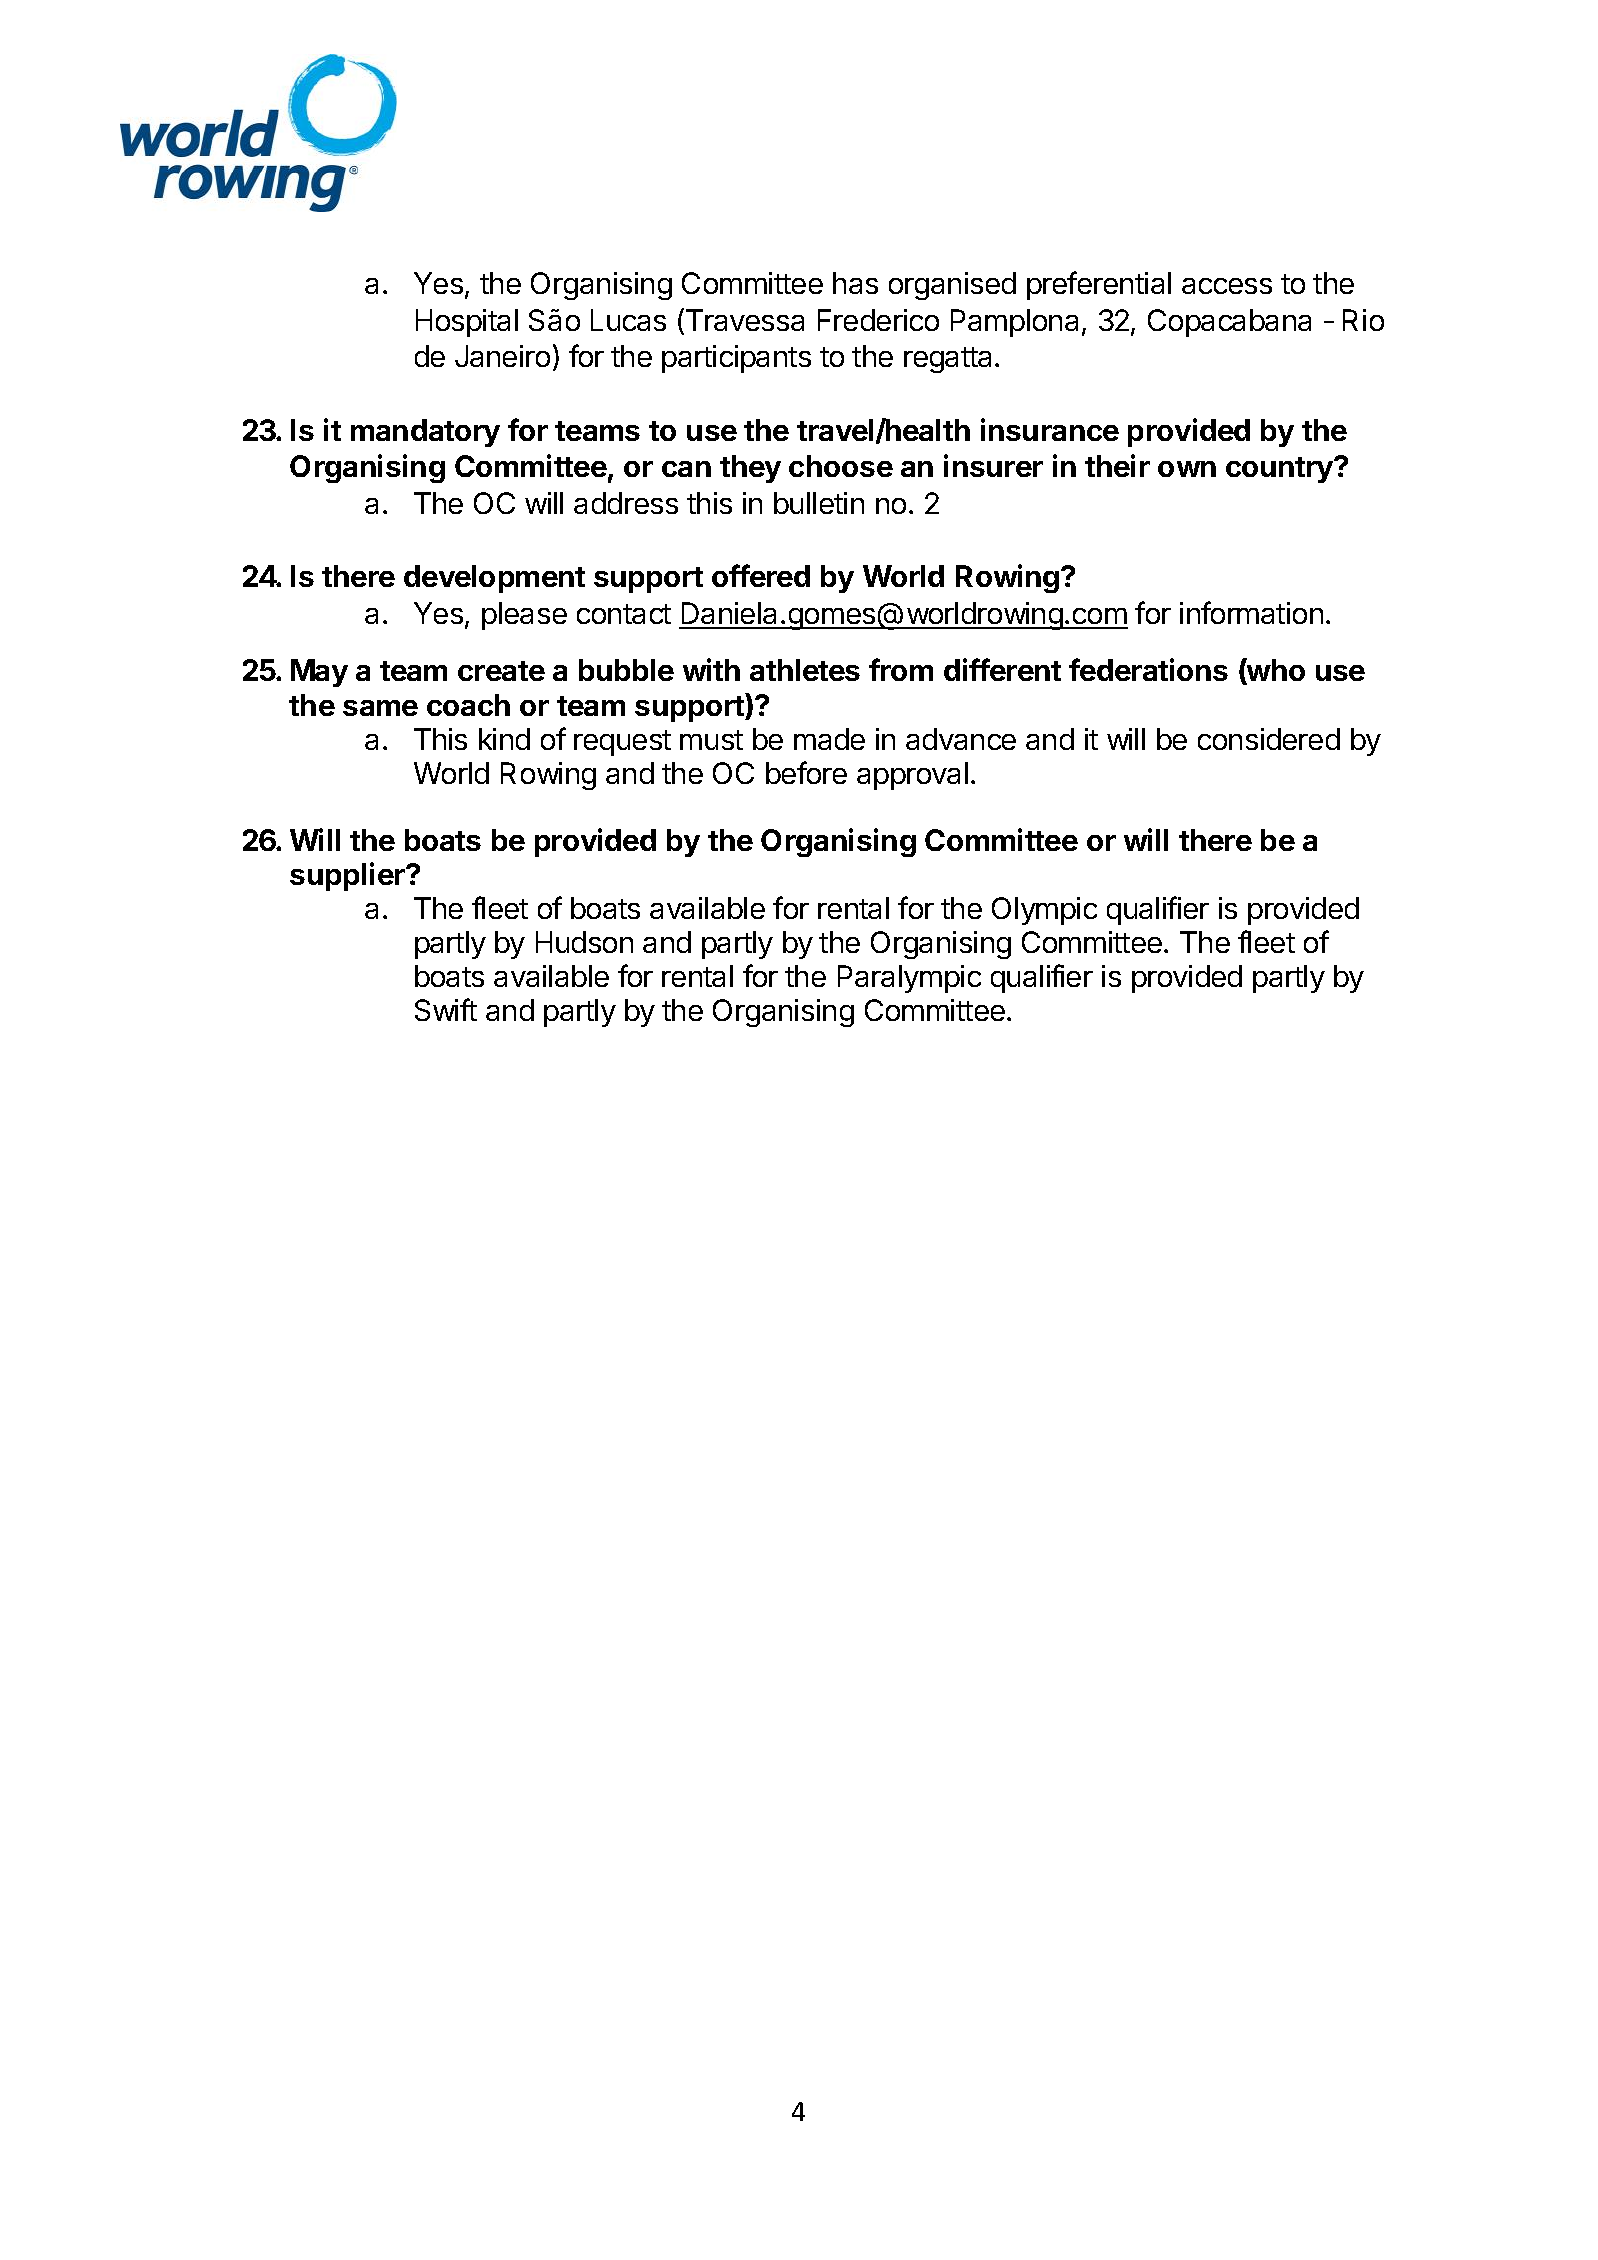 The image size is (1598, 2260). Describe the element at coordinates (584, 942) in the screenshot. I see `Hudson` at that location.
